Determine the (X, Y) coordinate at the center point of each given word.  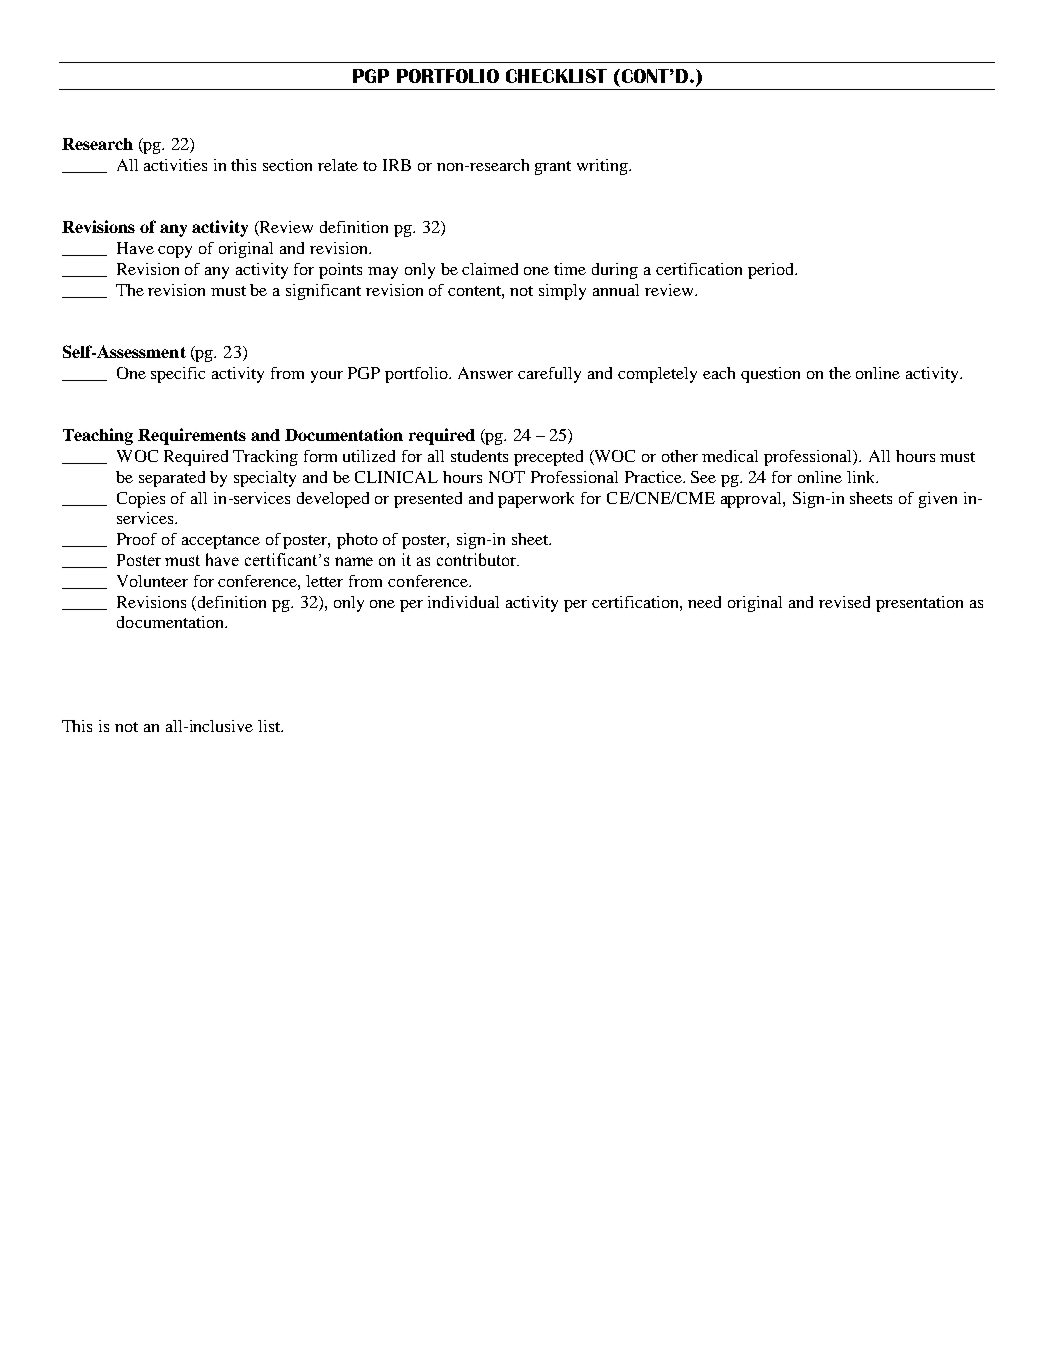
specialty (265, 479)
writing (603, 167)
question (770, 375)
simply (562, 292)
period (772, 271)
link (862, 477)
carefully (549, 375)
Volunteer (152, 581)
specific (178, 375)
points (340, 271)
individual (463, 602)
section (287, 165)
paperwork (536, 500)
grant (553, 168)
